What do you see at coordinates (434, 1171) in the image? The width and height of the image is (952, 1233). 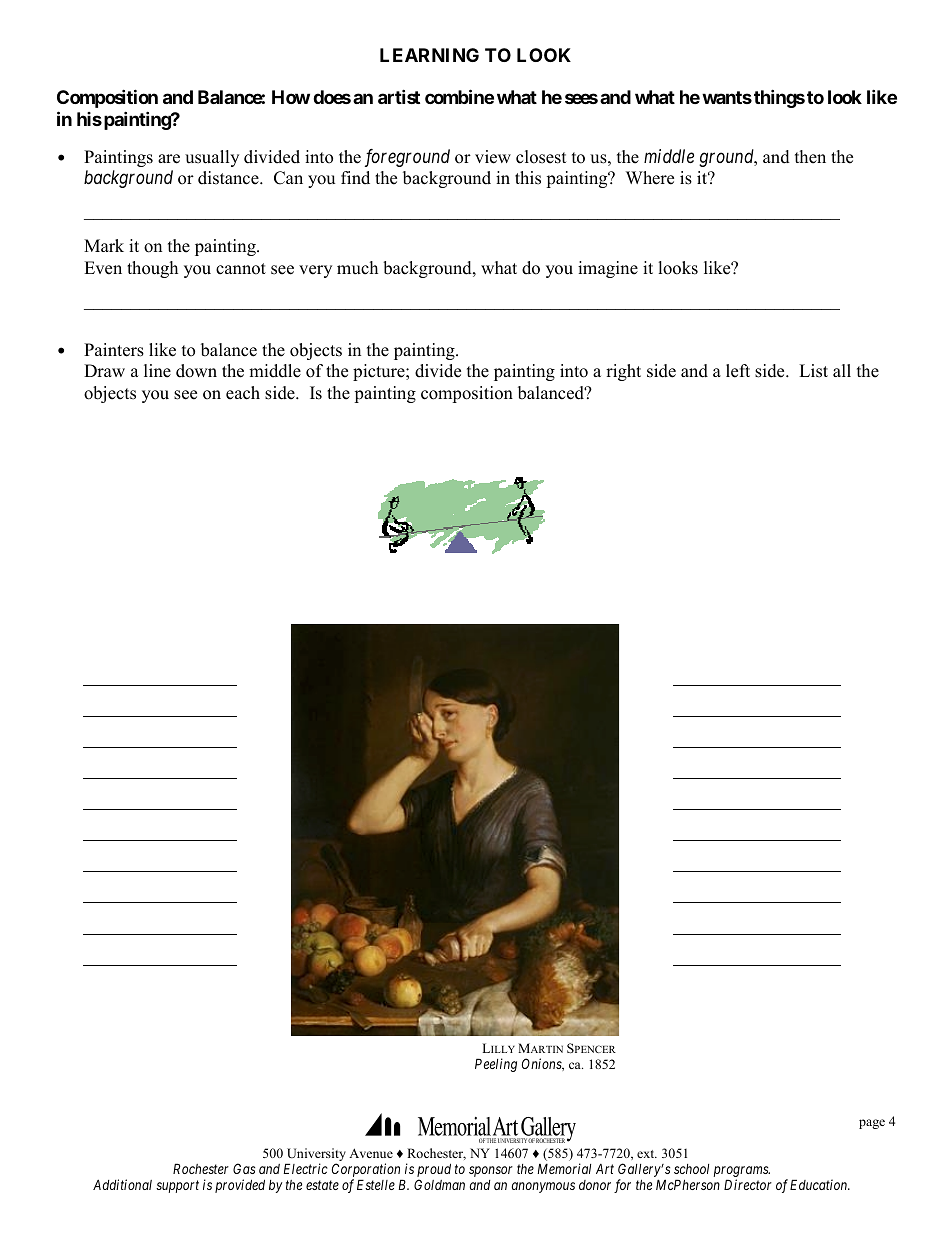 I see `proud` at bounding box center [434, 1171].
